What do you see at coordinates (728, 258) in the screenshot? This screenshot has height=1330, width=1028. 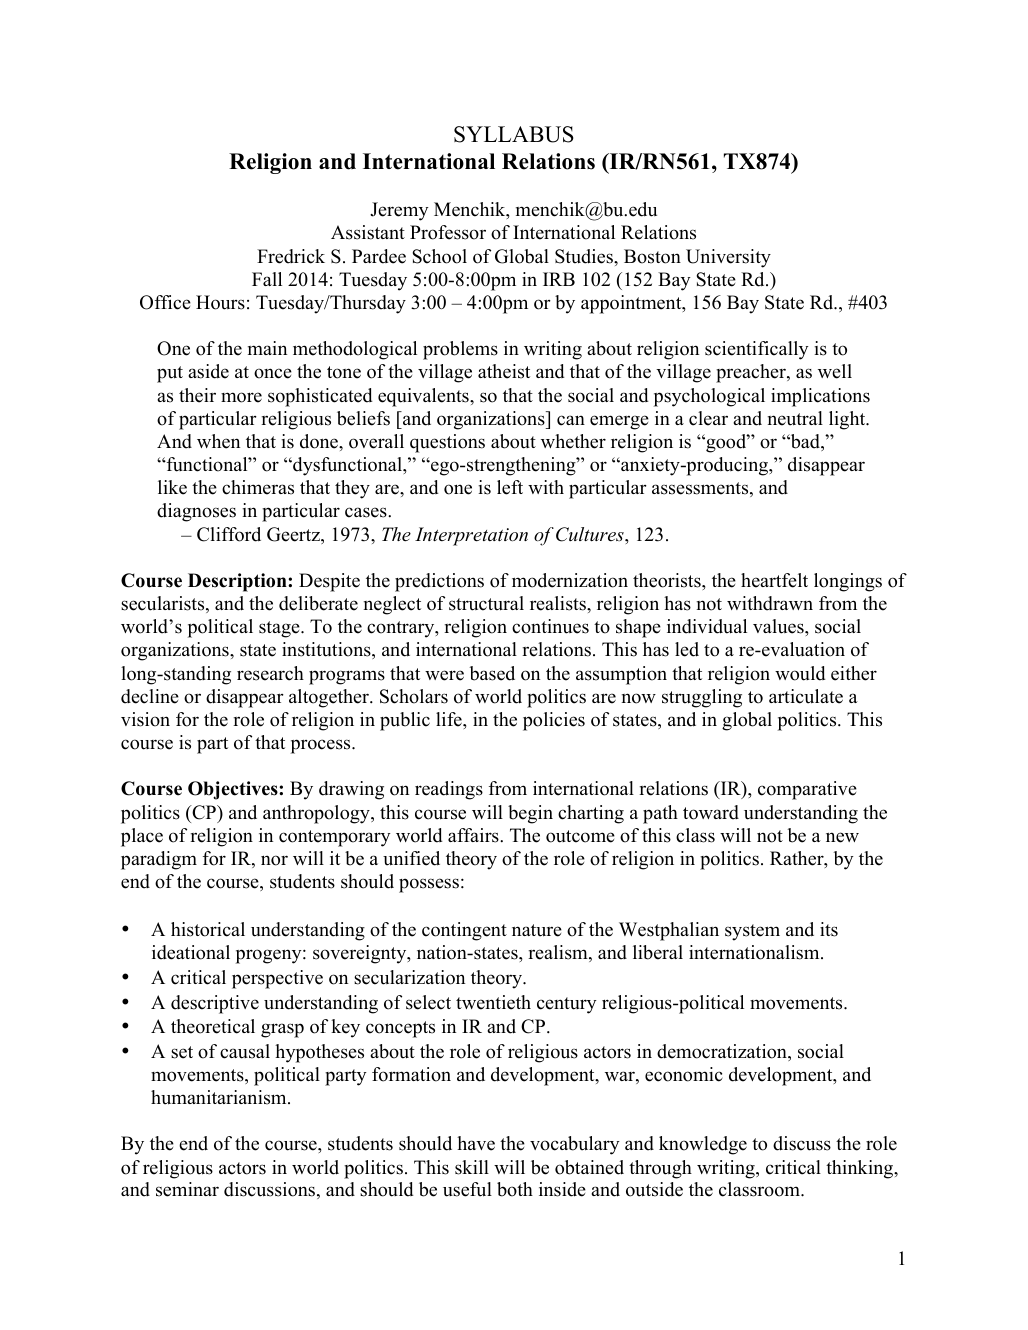 I see `University` at bounding box center [728, 258].
